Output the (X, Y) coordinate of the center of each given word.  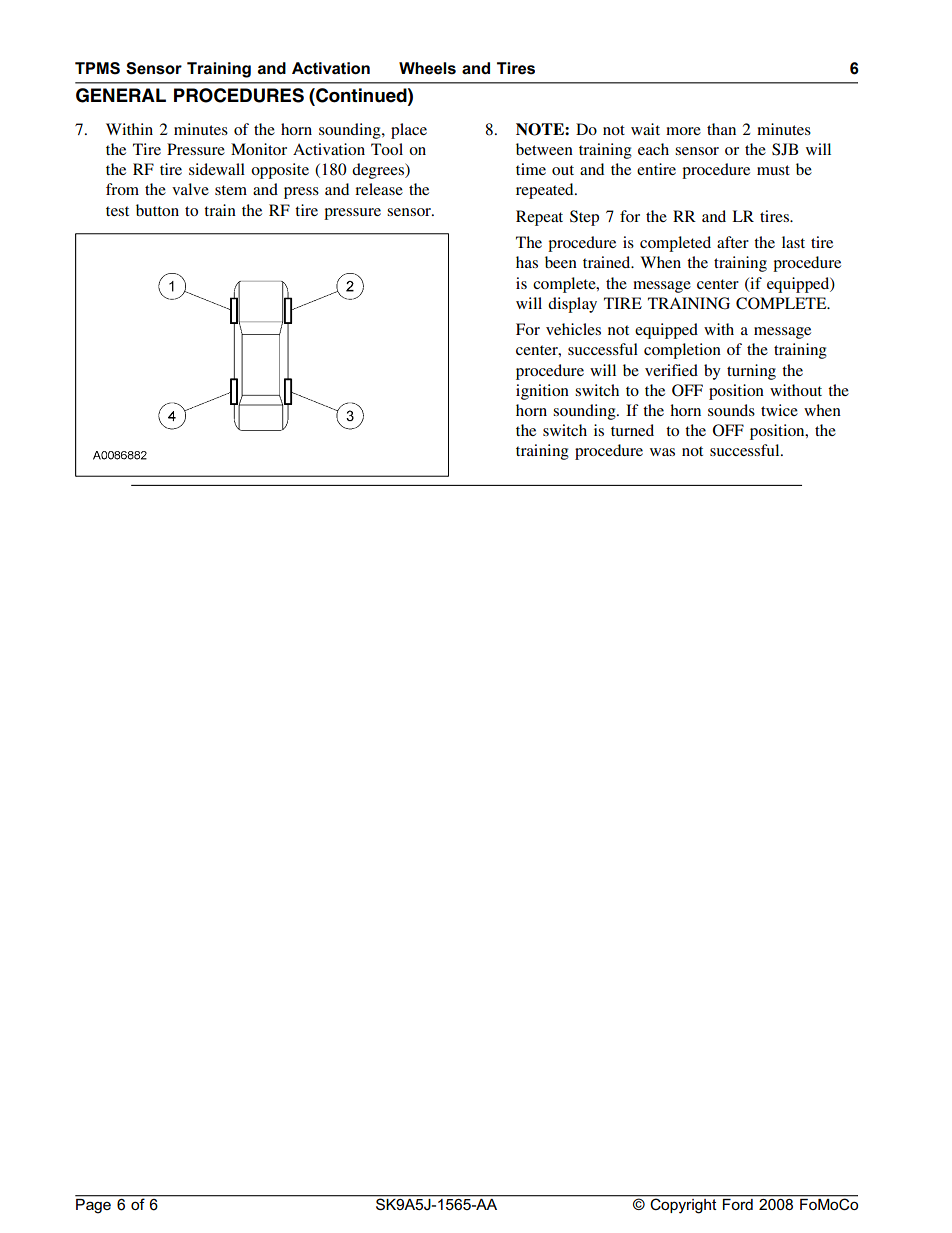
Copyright (683, 1205)
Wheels (427, 68)
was (662, 452)
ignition (542, 392)
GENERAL (121, 95)
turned (632, 430)
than (721, 129)
